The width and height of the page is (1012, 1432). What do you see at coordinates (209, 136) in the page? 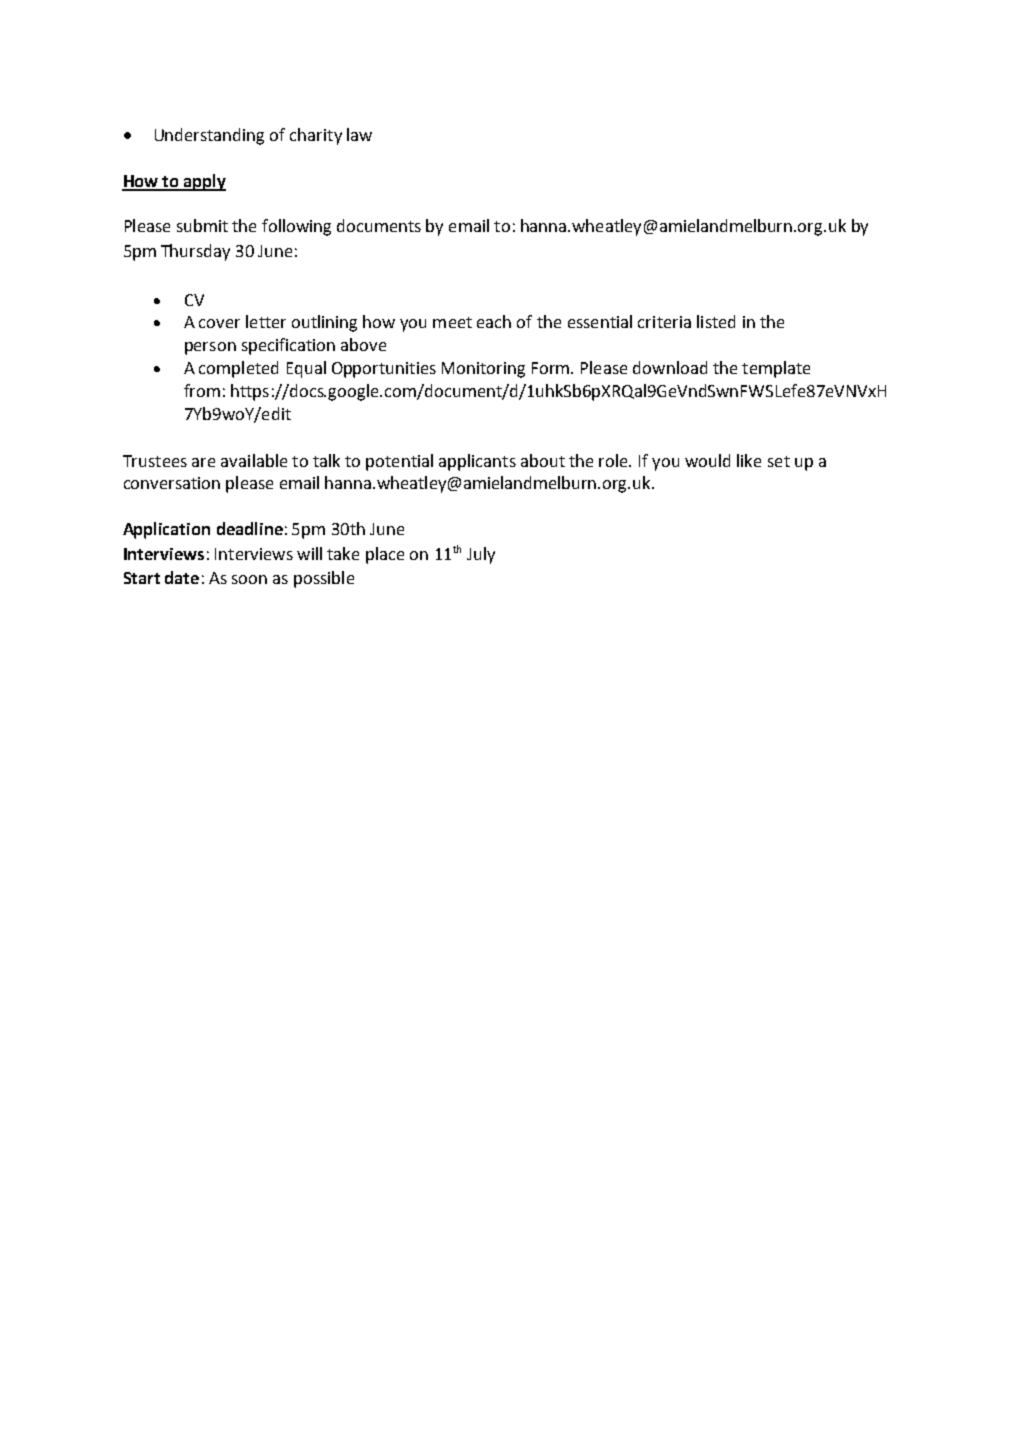
I see `Understanding` at bounding box center [209, 136].
